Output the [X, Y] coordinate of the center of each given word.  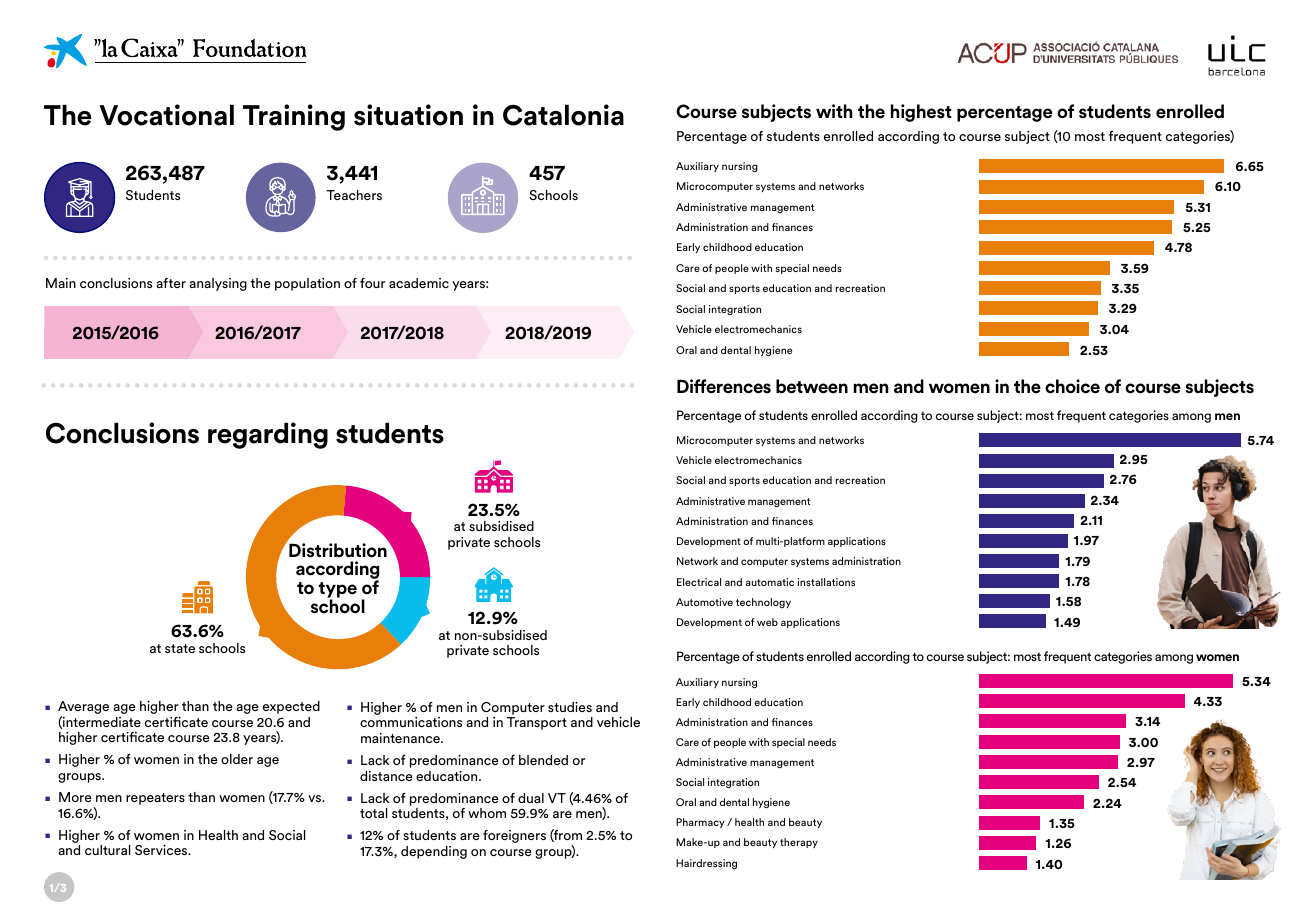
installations [826, 582]
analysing [218, 284]
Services [162, 850]
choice [1072, 386]
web [767, 622]
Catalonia [563, 115]
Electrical [699, 582]
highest [921, 113]
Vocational [166, 115]
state [180, 648]
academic [419, 283]
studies [570, 707]
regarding [268, 435]
